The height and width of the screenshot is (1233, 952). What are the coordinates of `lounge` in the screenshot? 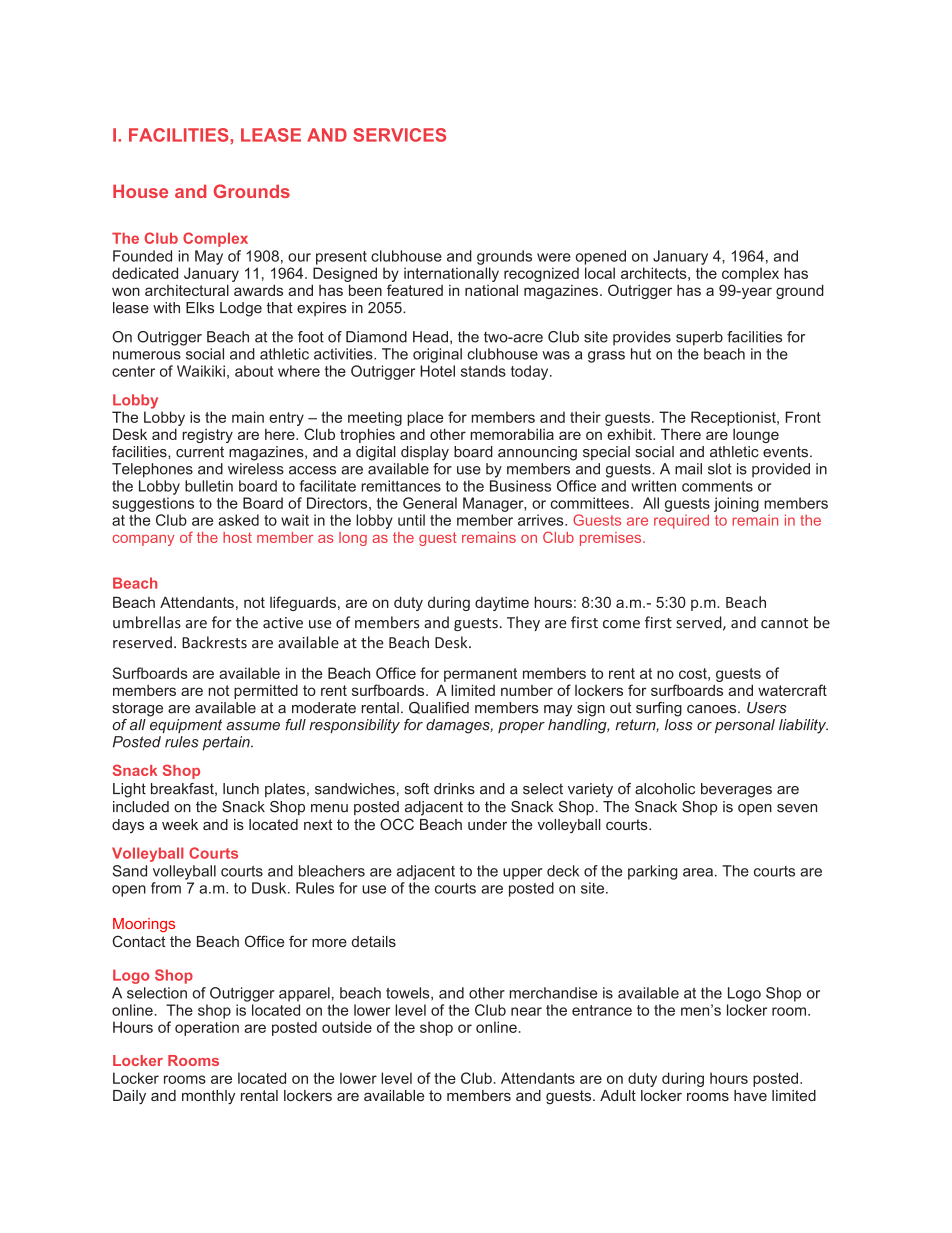 It's located at (756, 436).
